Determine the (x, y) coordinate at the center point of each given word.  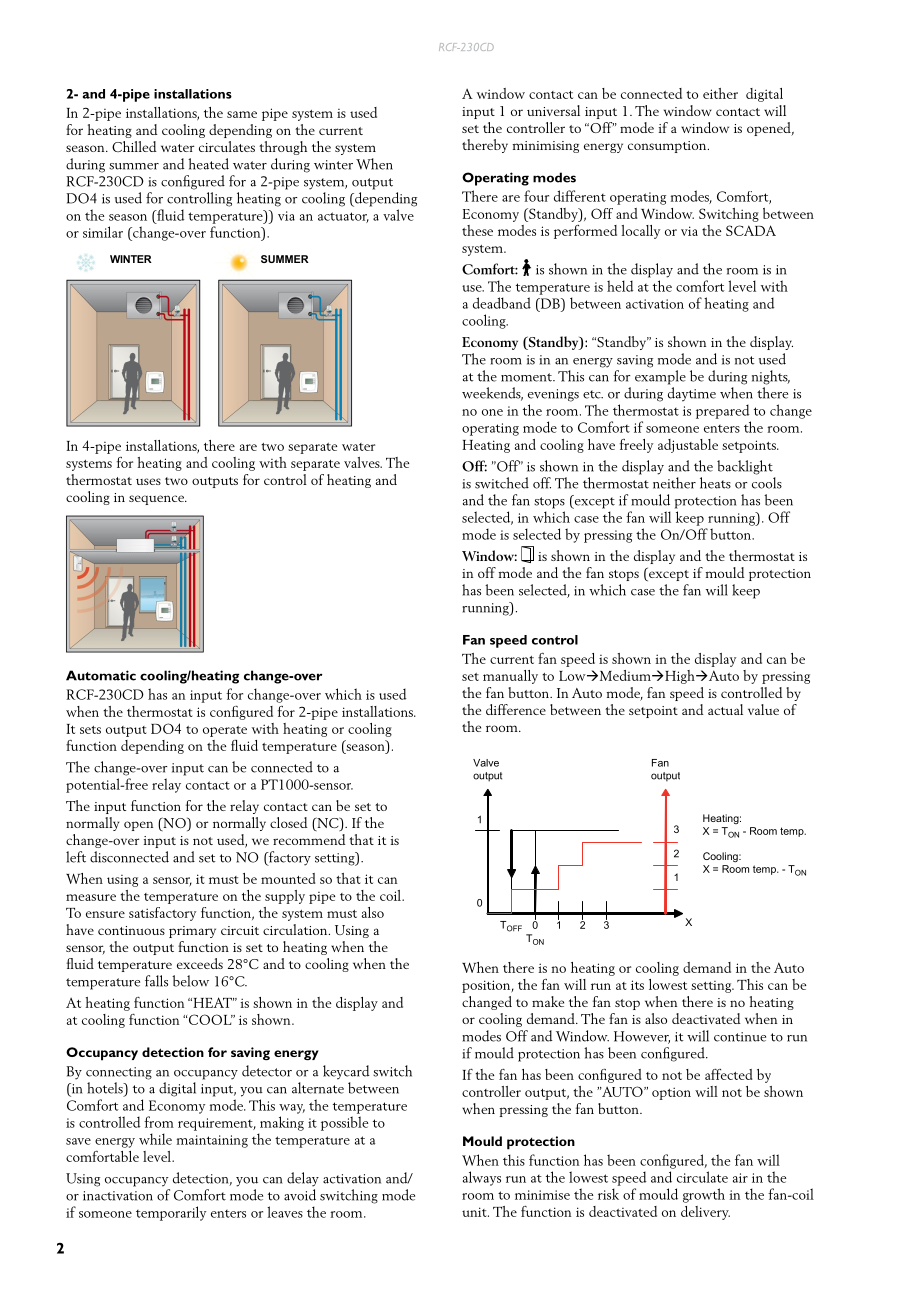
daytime (692, 394)
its (637, 985)
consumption (668, 147)
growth (704, 1195)
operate (225, 731)
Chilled (134, 146)
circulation (296, 929)
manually (510, 677)
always (482, 1178)
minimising (545, 147)
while (155, 1139)
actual (725, 709)
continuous (131, 930)
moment (528, 377)
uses (148, 481)
